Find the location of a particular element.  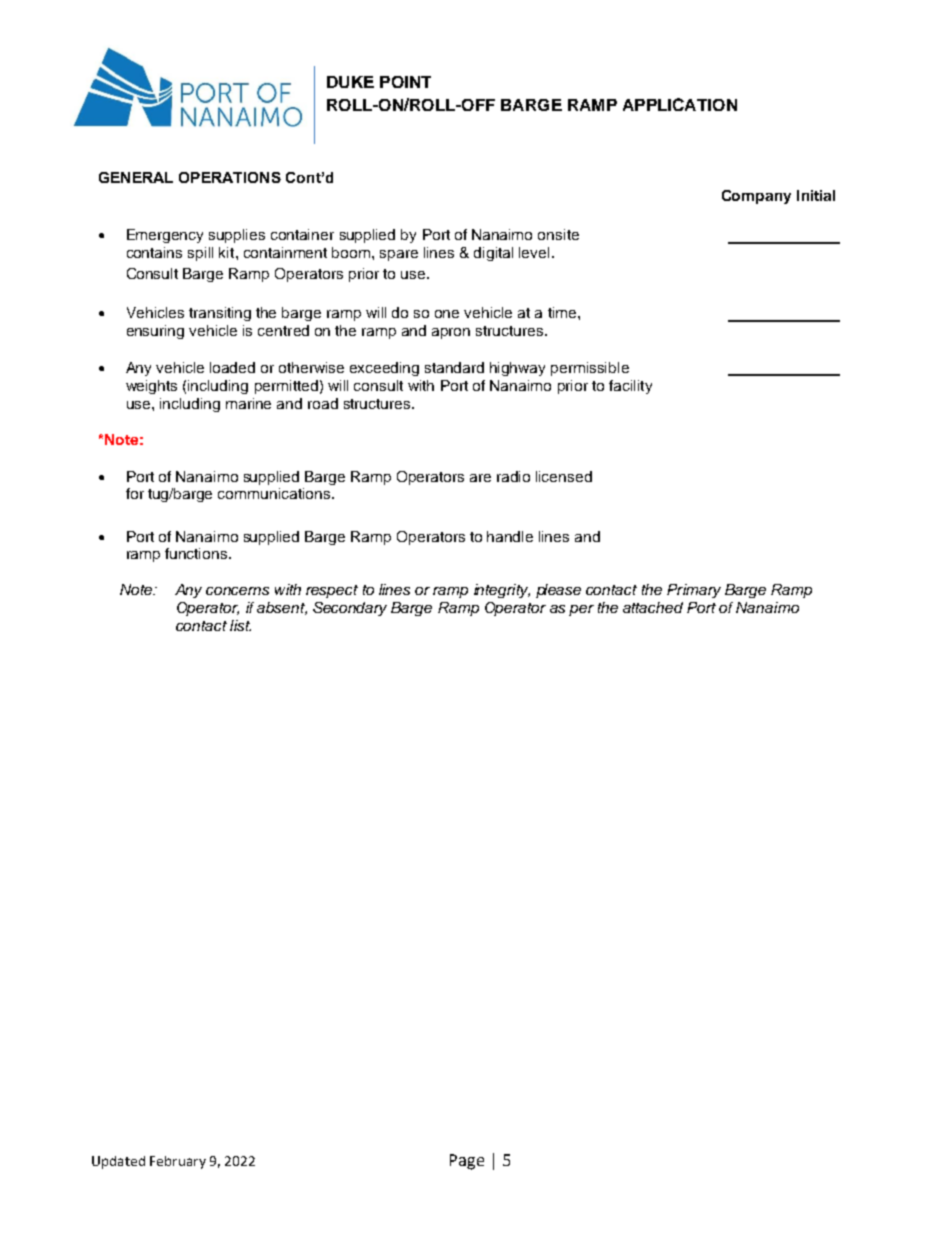

integrity is located at coordinates (502, 591).
